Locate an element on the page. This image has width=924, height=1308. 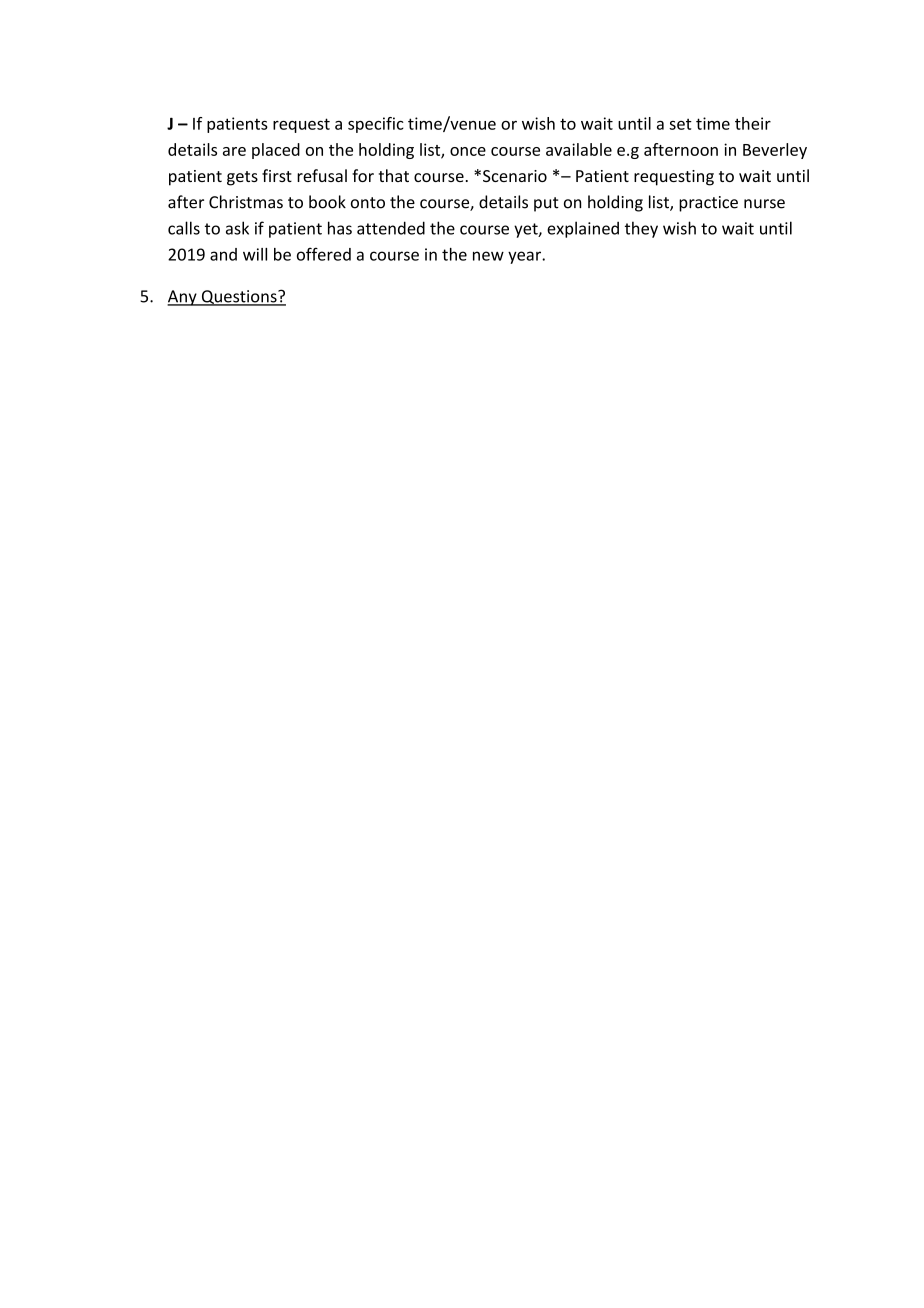
first is located at coordinates (277, 175).
